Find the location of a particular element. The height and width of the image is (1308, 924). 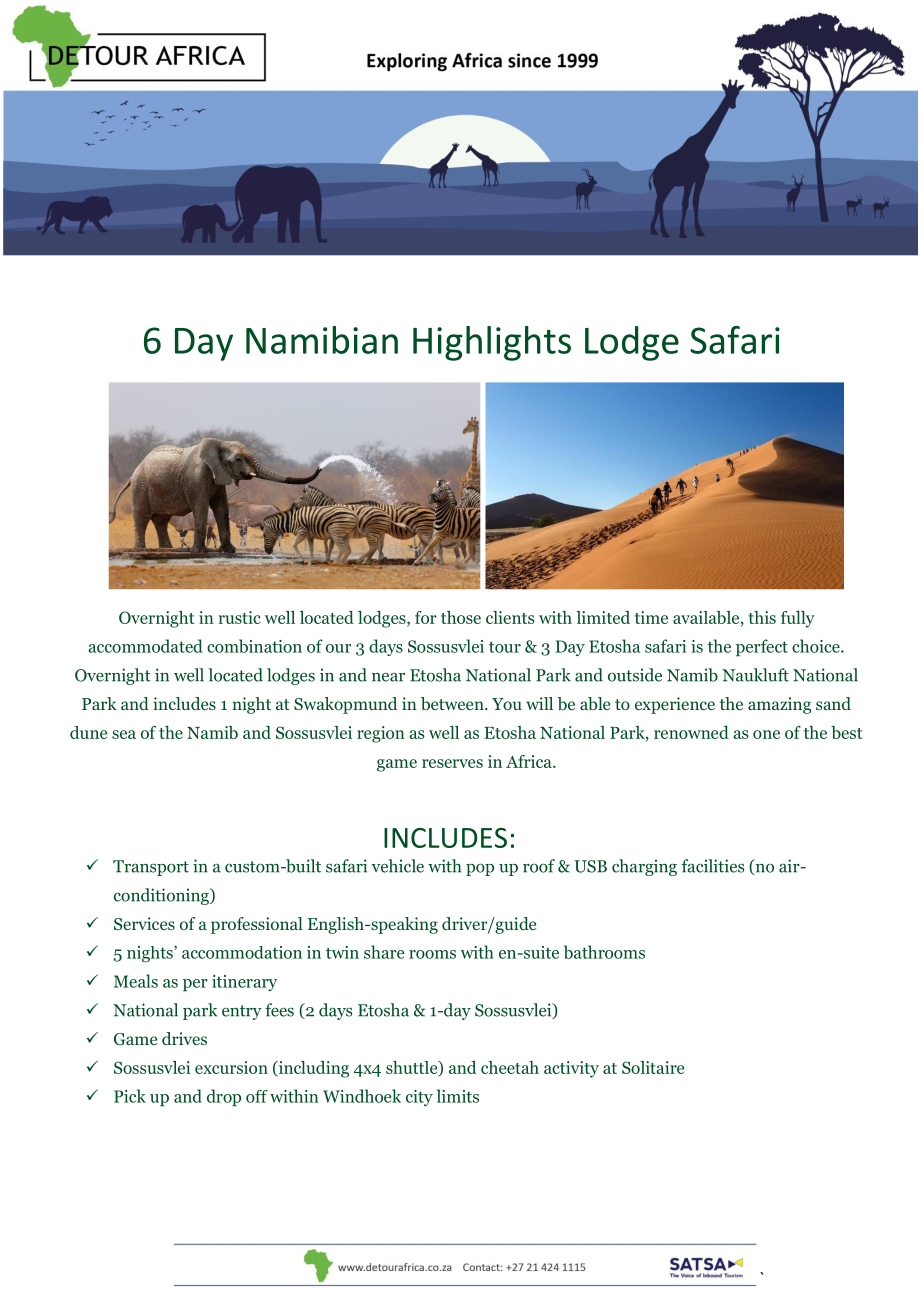

pop is located at coordinates (480, 869).
